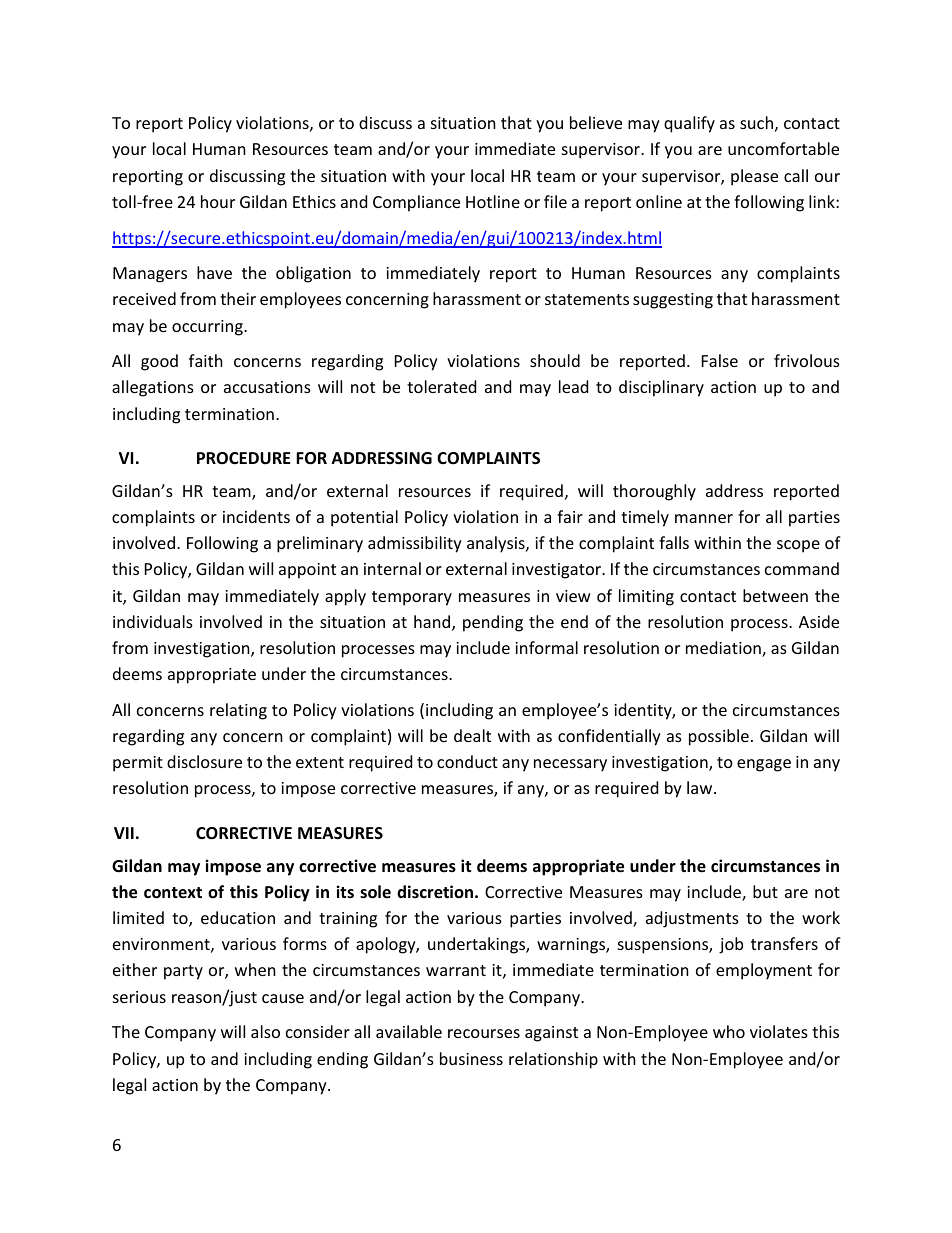 The height and width of the page is (1233, 952). Describe the element at coordinates (244, 458) in the page. I see `PROCEDURE` at that location.
